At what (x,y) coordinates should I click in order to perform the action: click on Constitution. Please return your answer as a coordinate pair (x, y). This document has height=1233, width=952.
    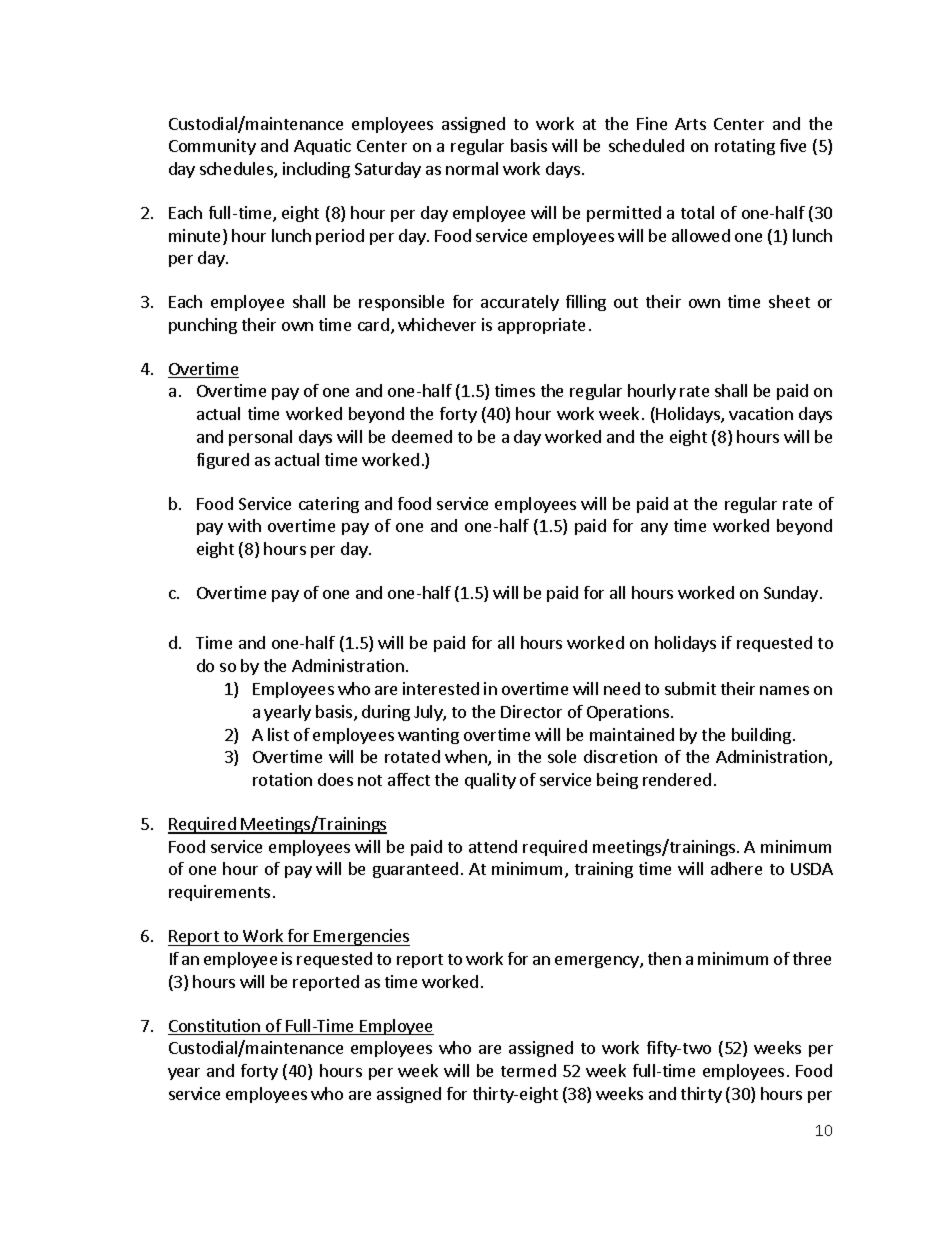
    Looking at the image, I should click on (215, 1027).
